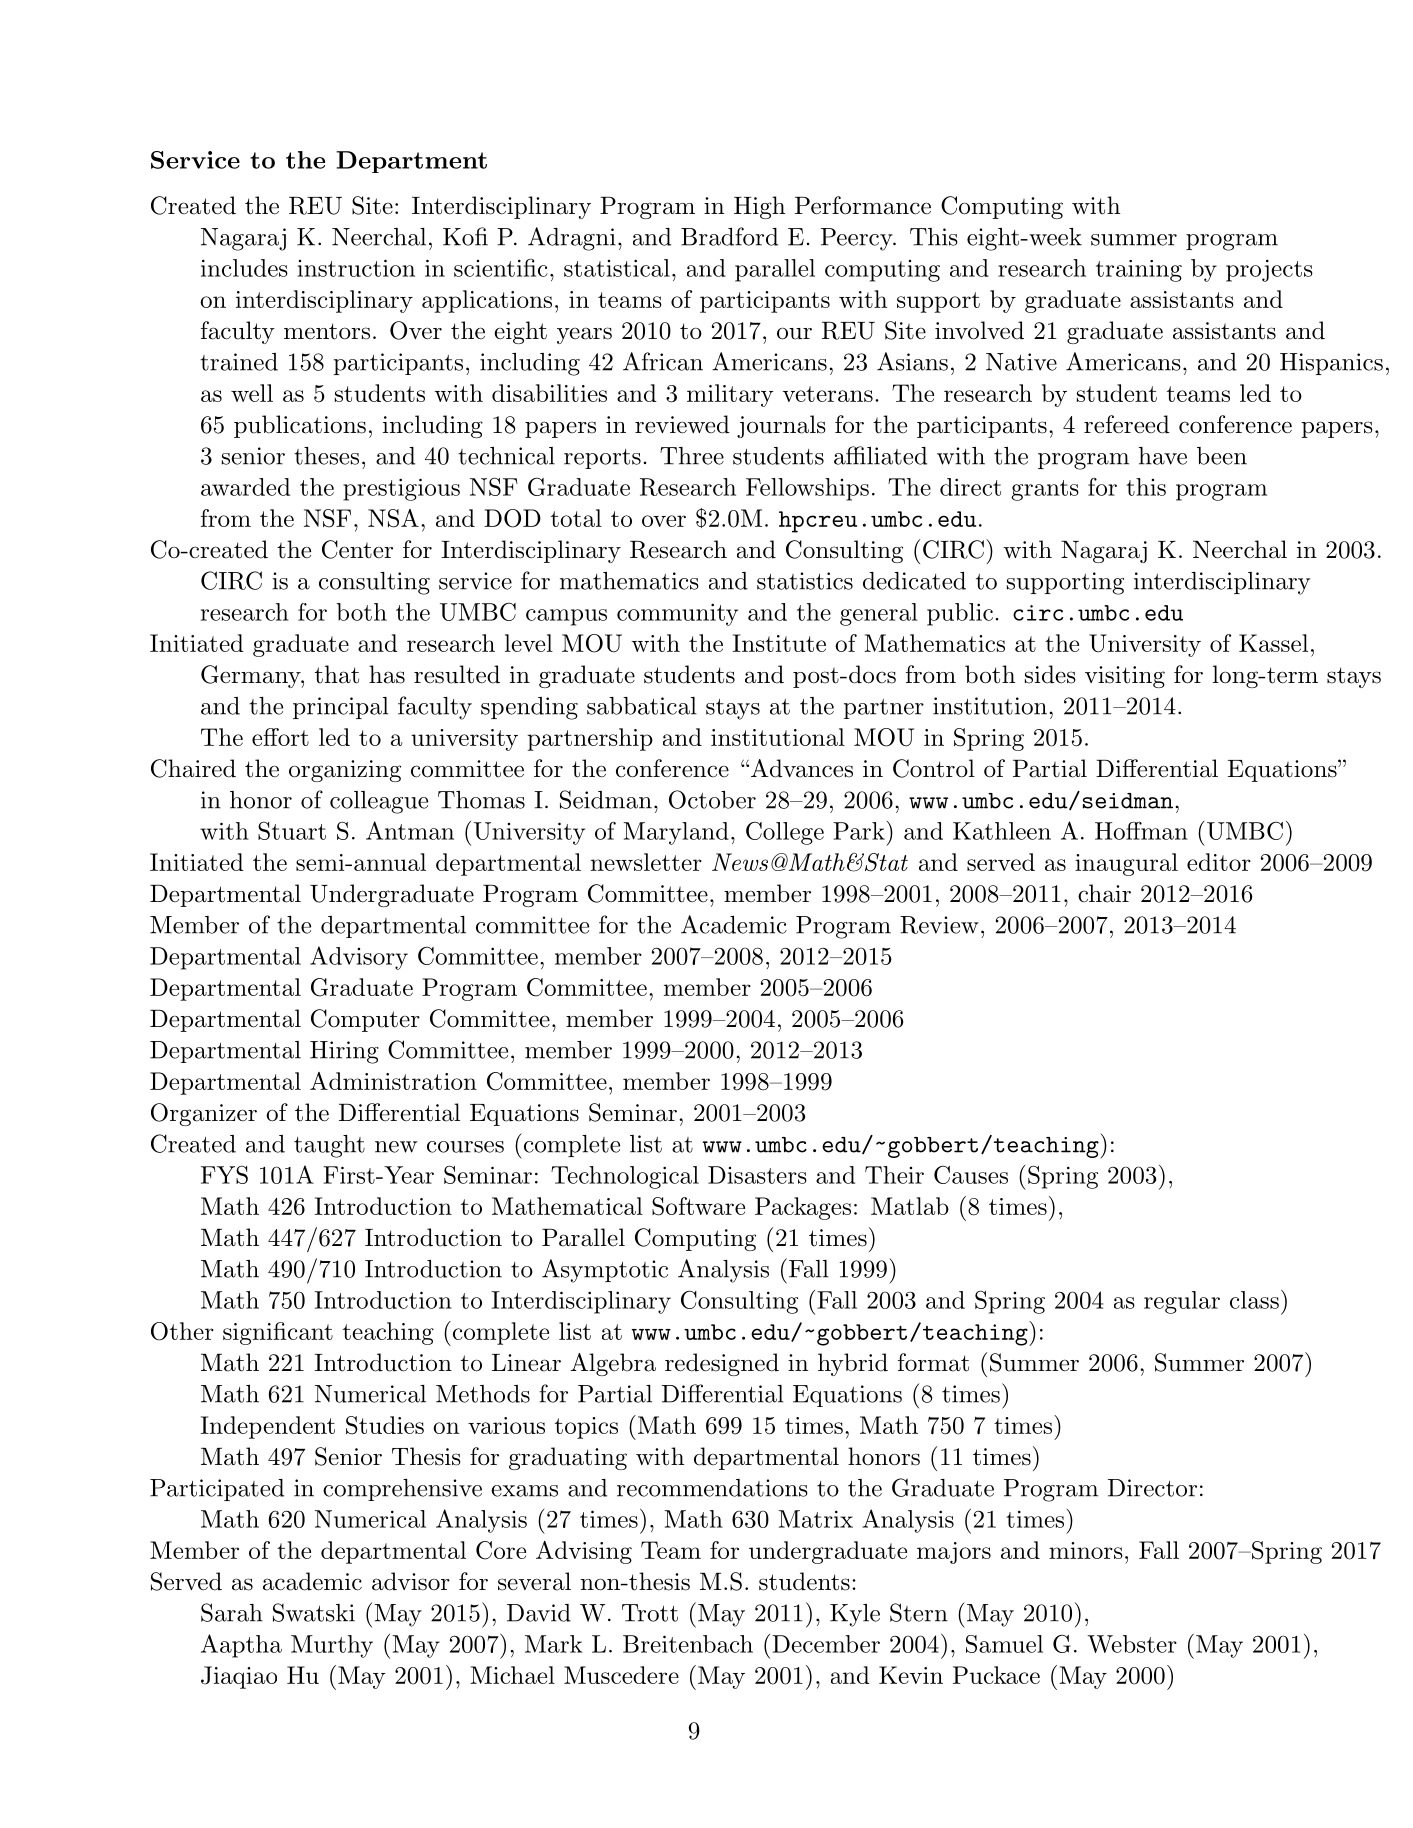 This document has width=1413, height=1828. What do you see at coordinates (779, 643) in the document?
I see `Institute` at bounding box center [779, 643].
